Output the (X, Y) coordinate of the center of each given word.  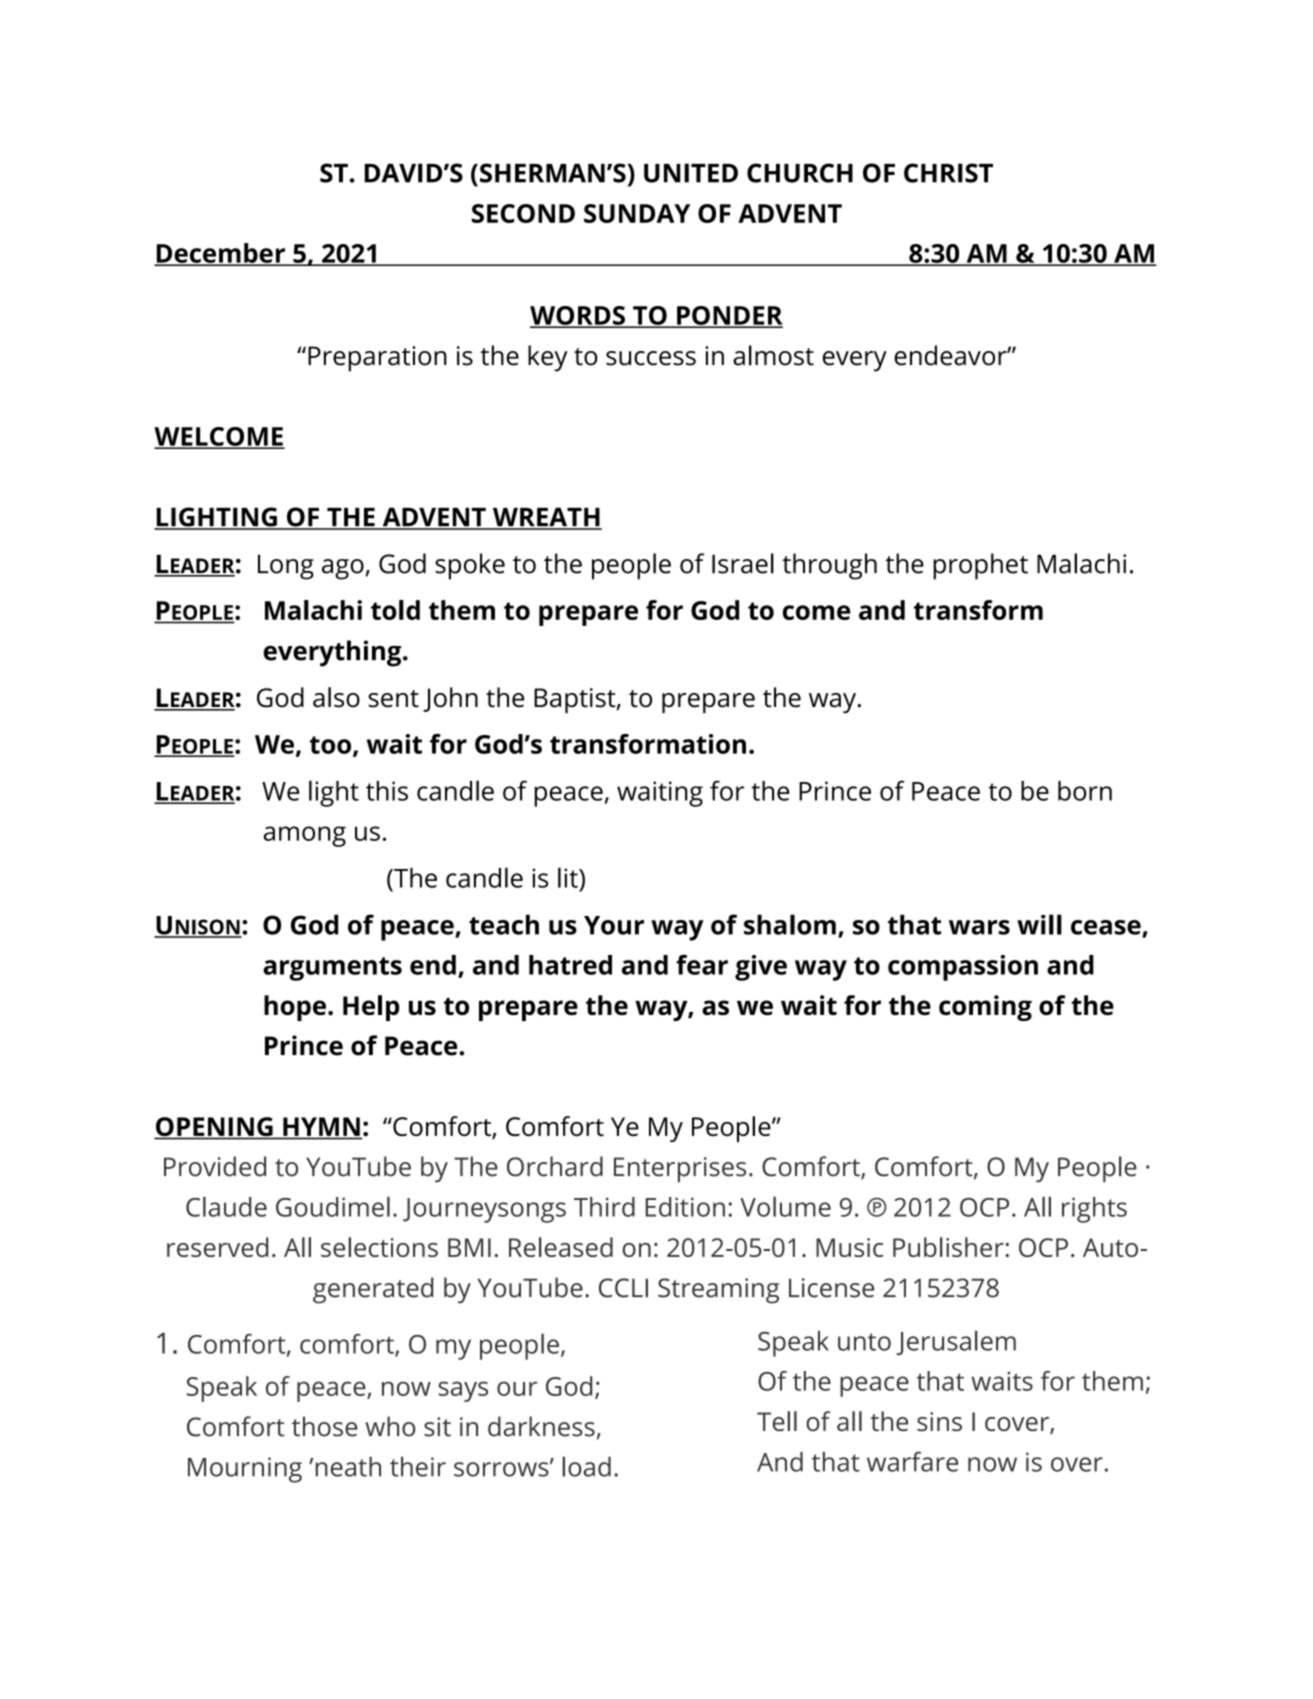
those (325, 1426)
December (221, 254)
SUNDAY (637, 213)
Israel (743, 563)
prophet (980, 566)
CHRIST (948, 173)
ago (343, 569)
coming (985, 1008)
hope (295, 1008)
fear (702, 964)
